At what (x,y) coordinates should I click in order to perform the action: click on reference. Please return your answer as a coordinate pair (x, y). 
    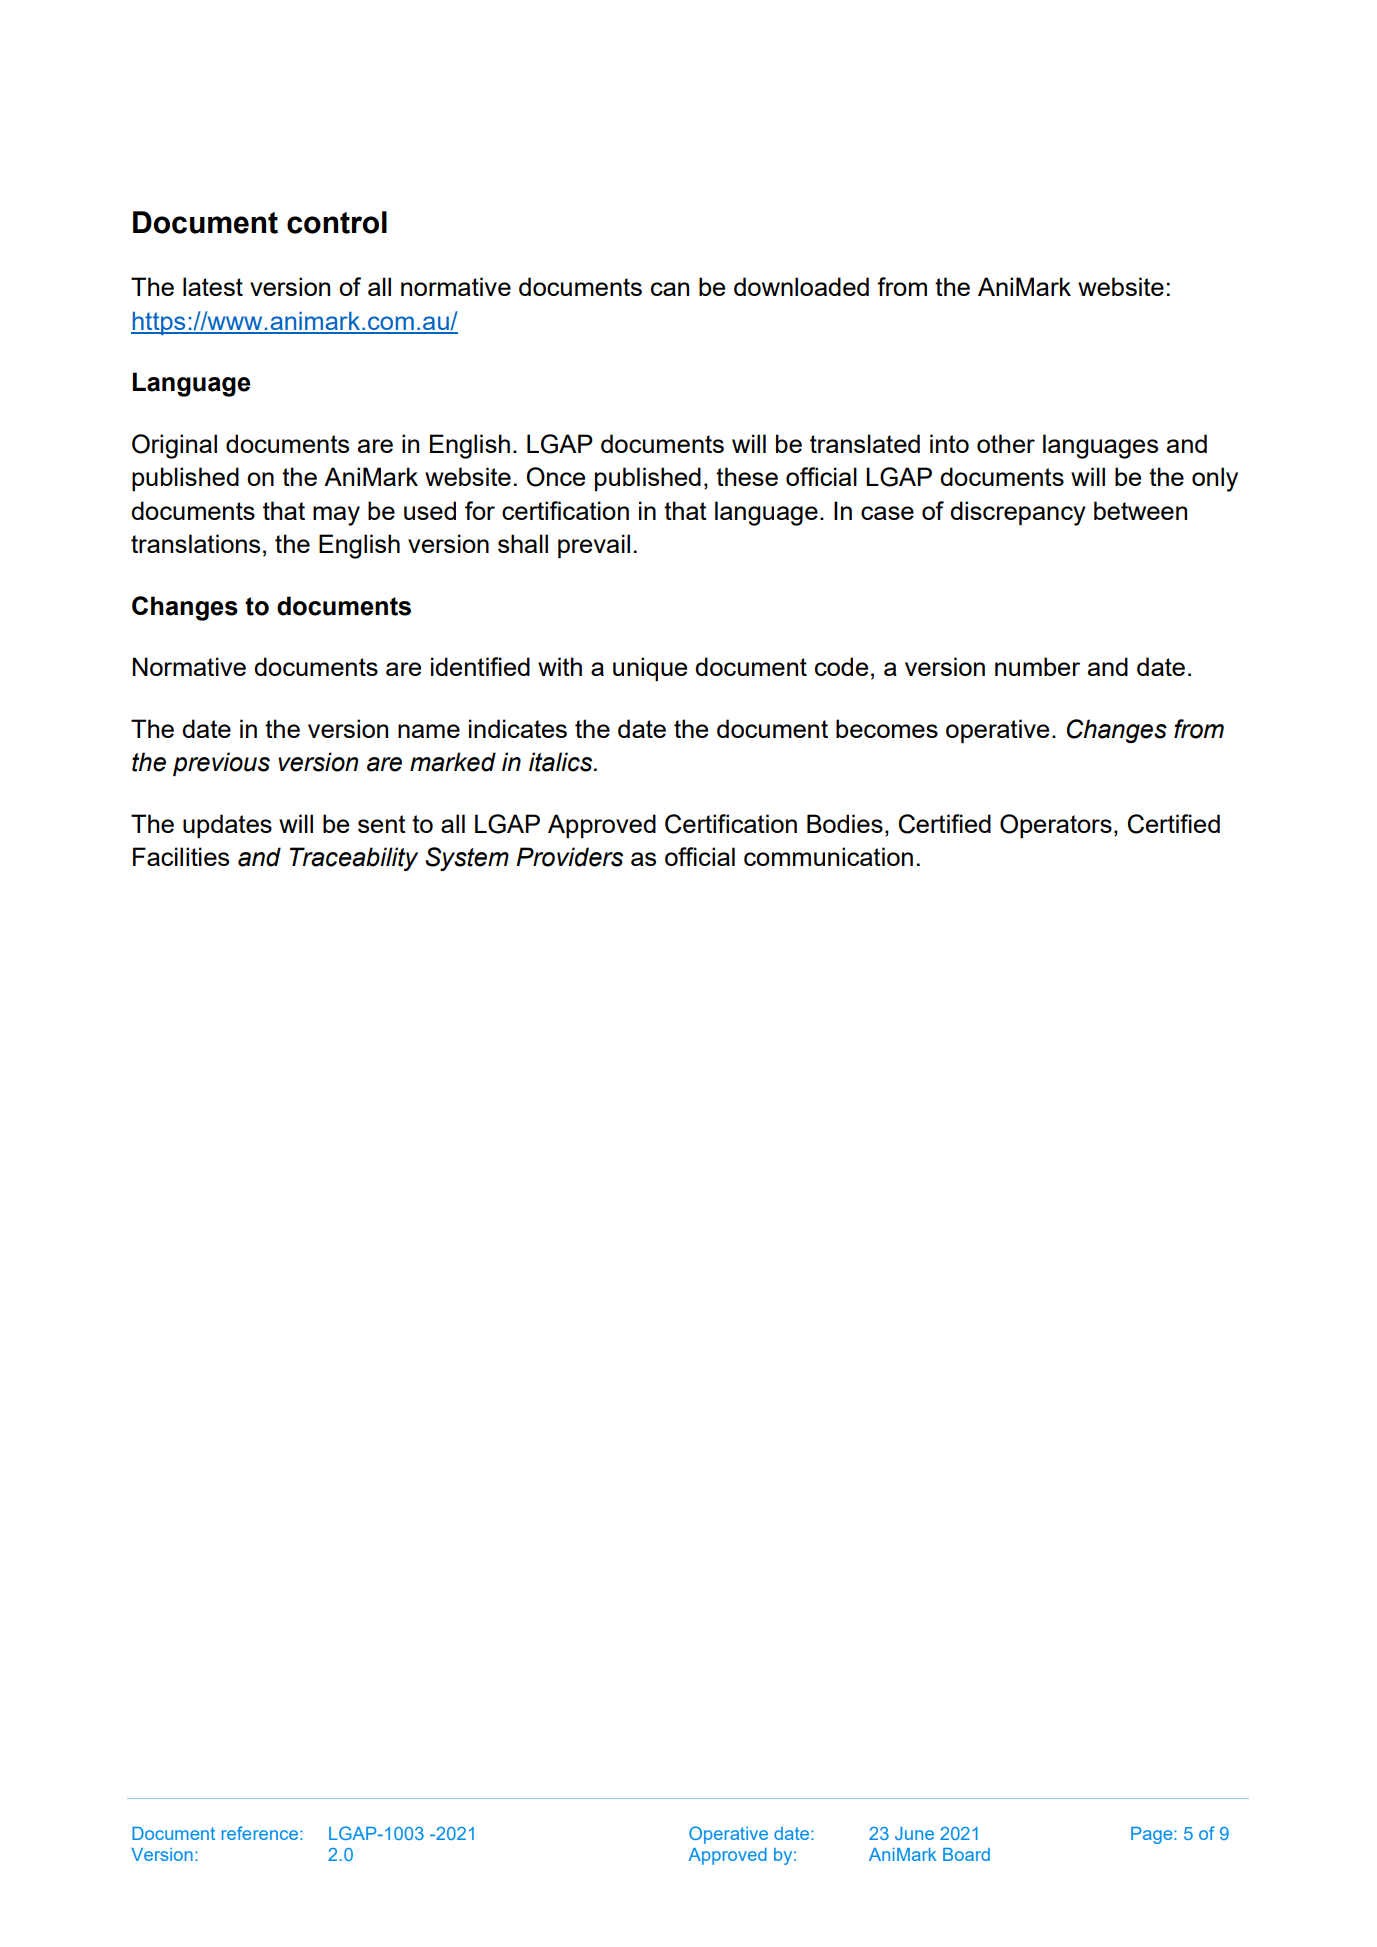
    Looking at the image, I should click on (260, 1833).
